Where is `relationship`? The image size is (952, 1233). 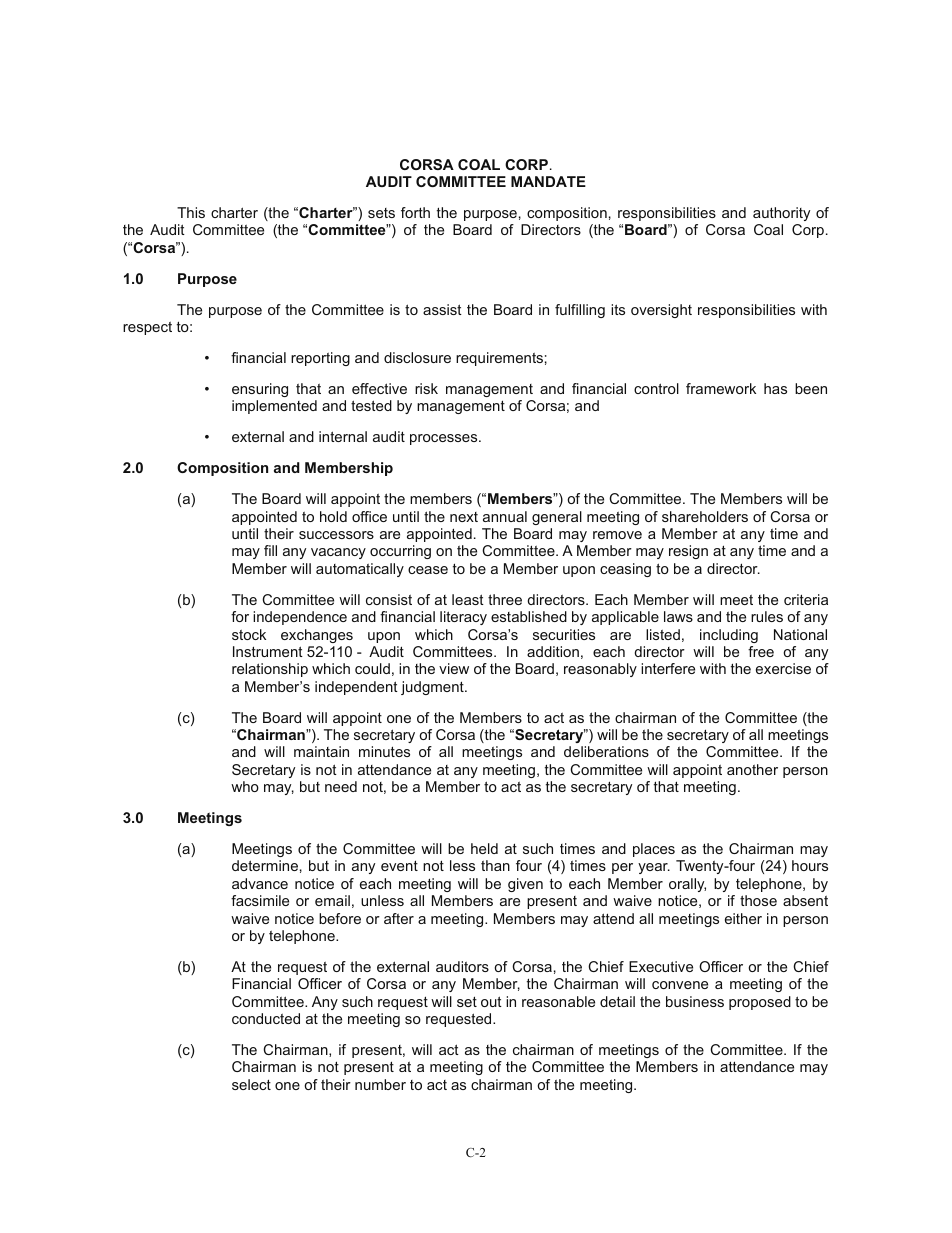 relationship is located at coordinates (270, 670).
